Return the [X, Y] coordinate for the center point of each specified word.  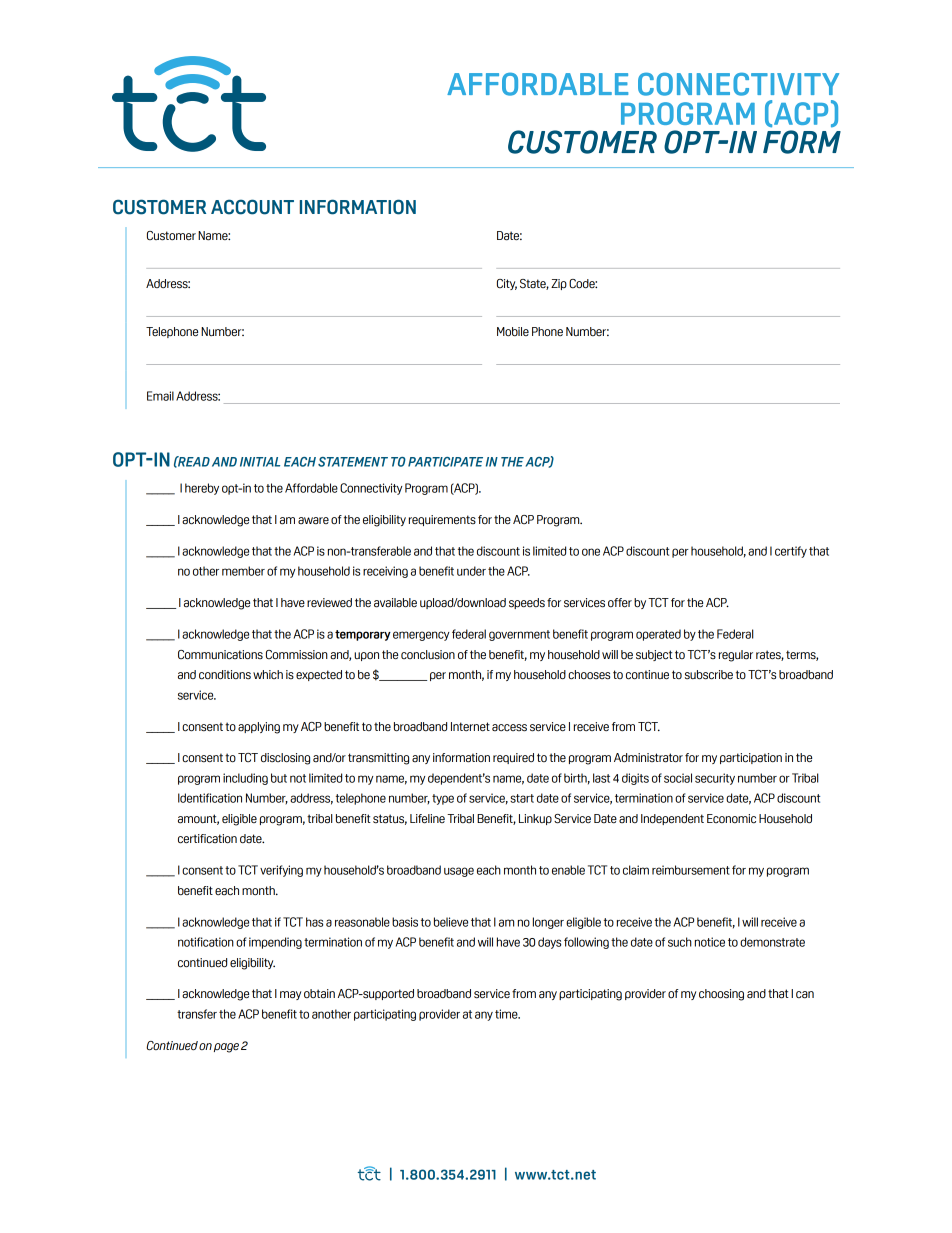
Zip [559, 284]
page [226, 1048]
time [507, 1014]
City [507, 284]
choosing [721, 995]
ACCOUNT [252, 207]
